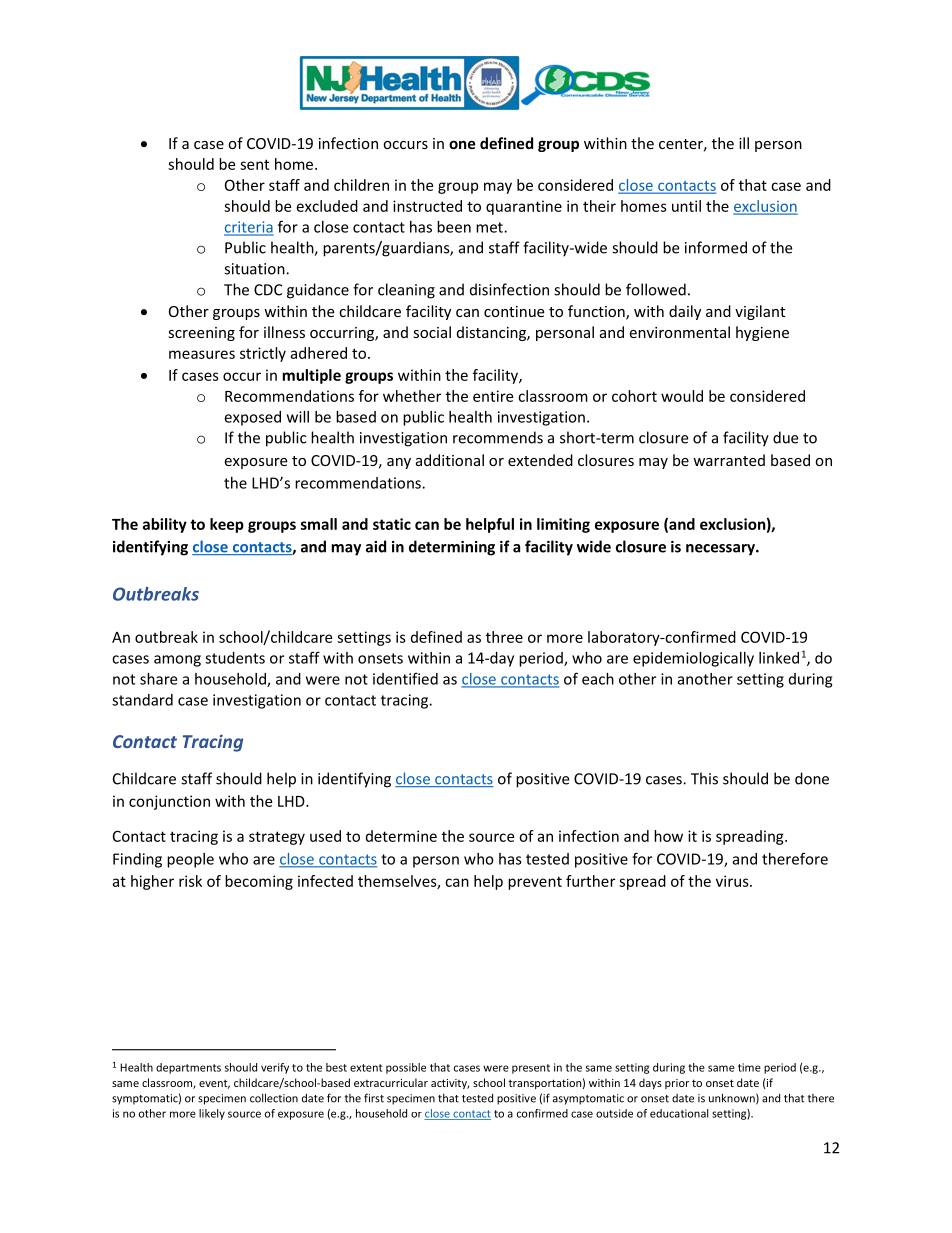 Image resolution: width=952 pixels, height=1233 pixels. I want to click on until, so click(686, 206).
